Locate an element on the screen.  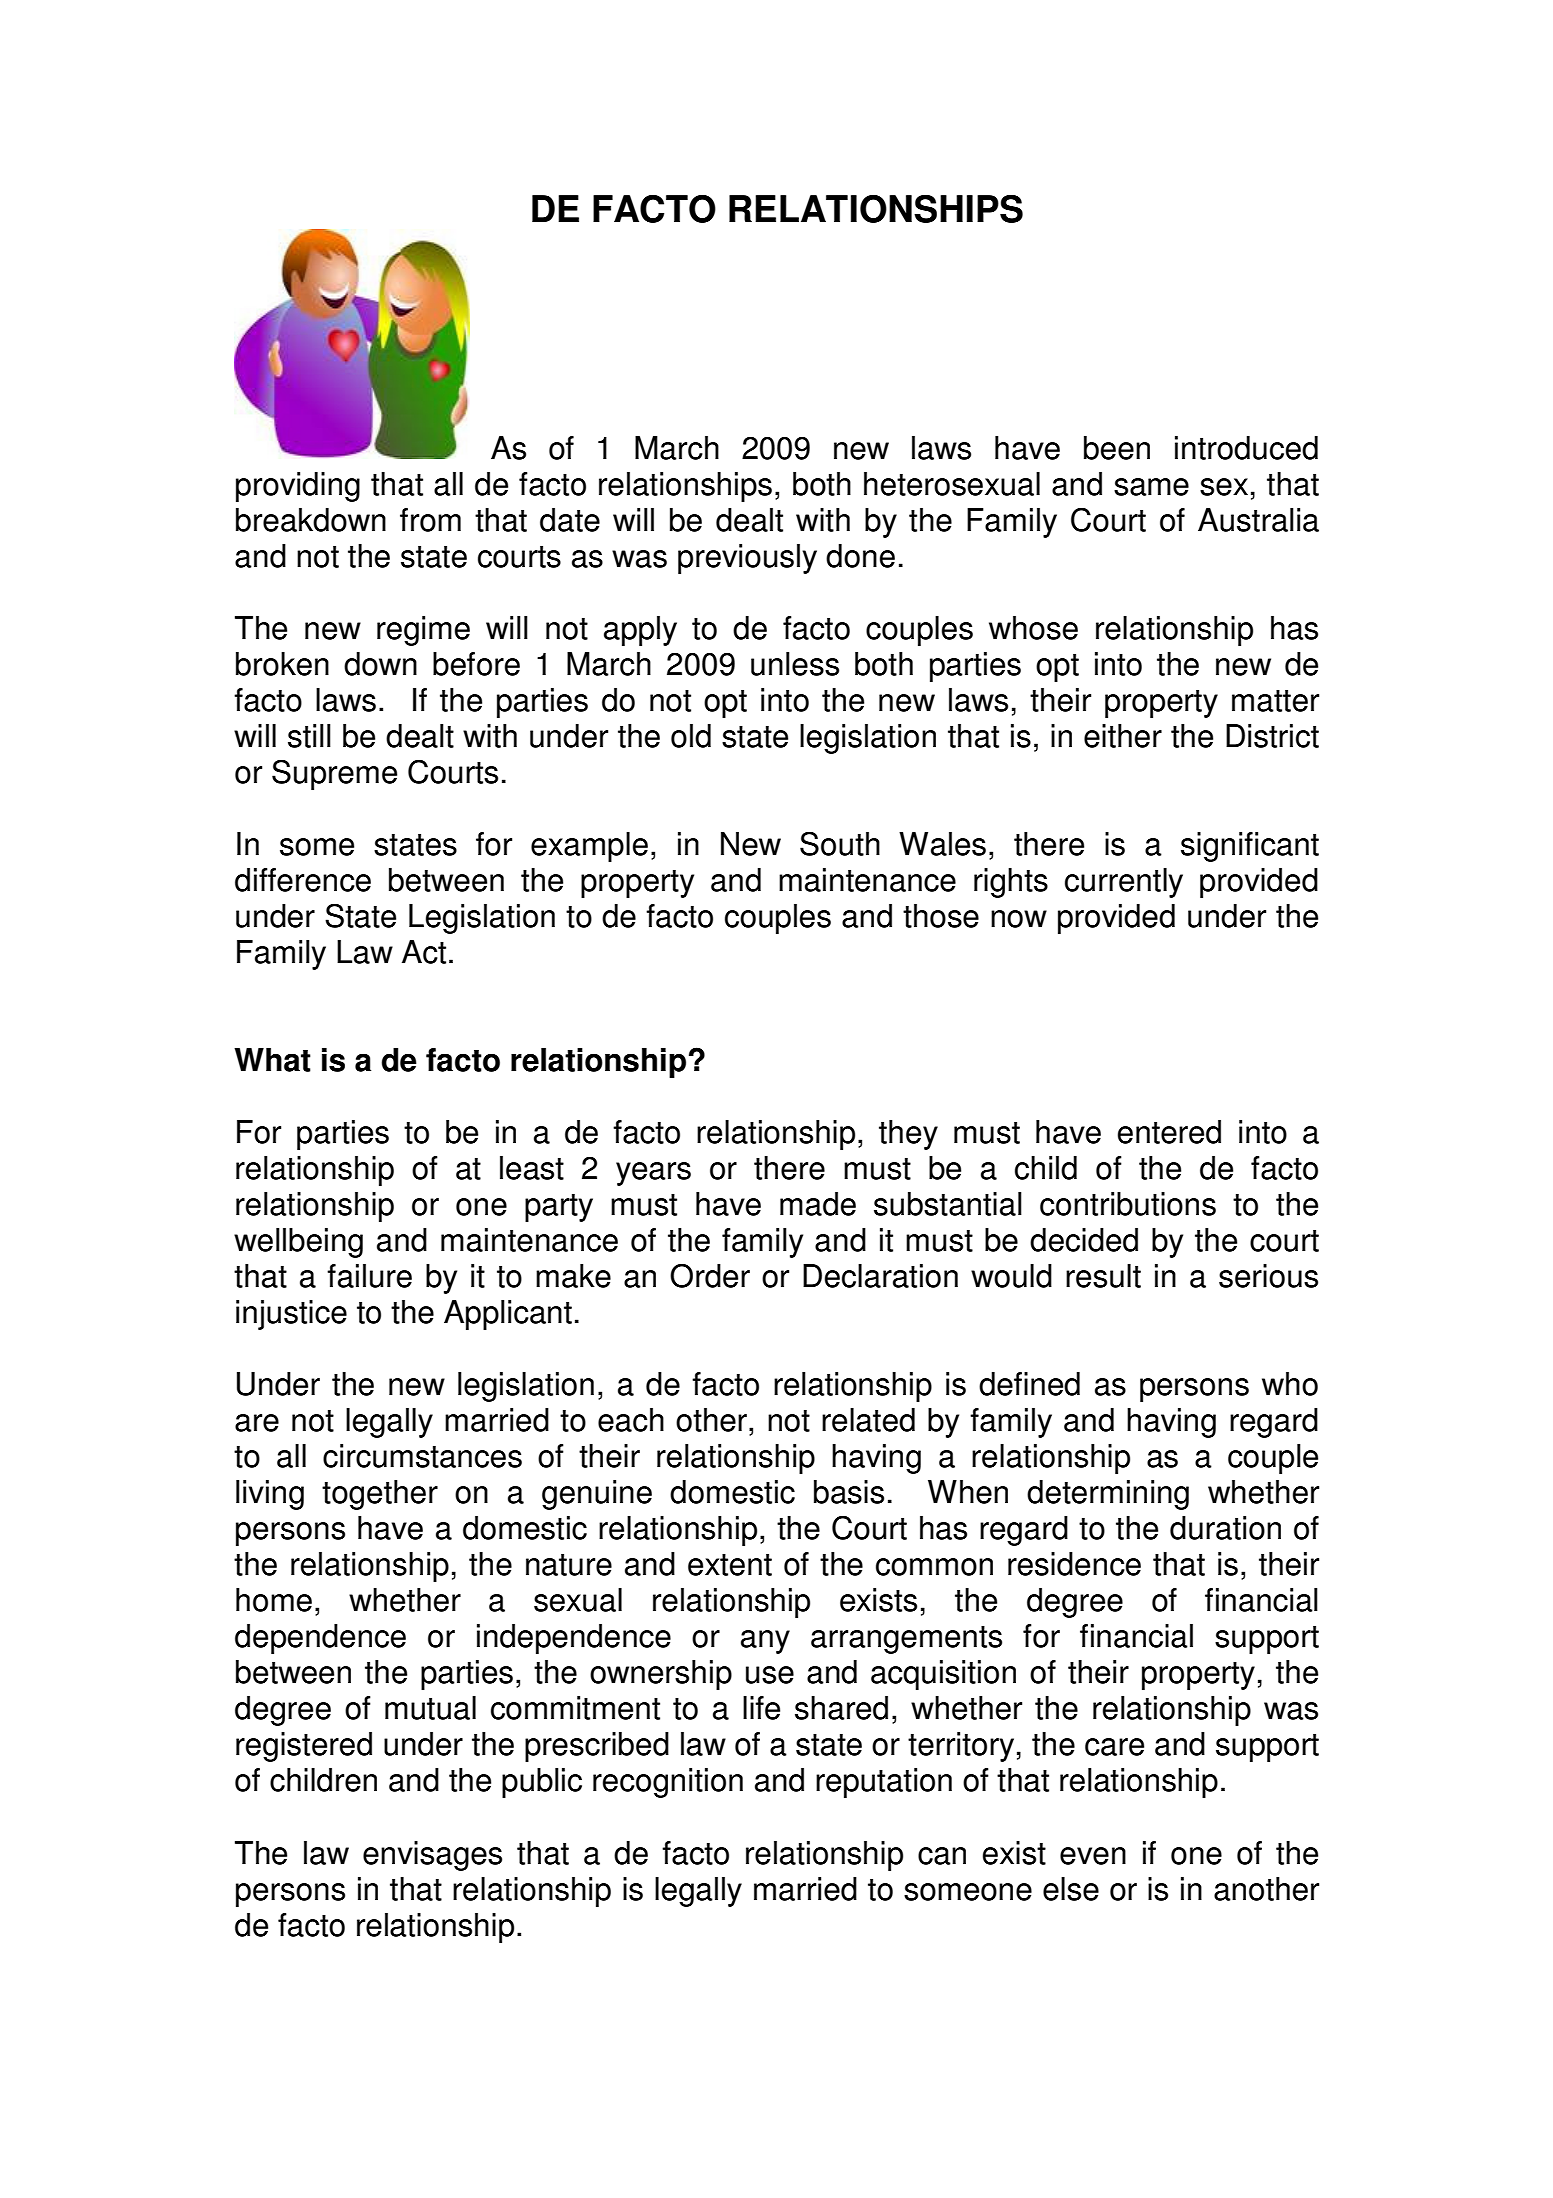
recognition is located at coordinates (668, 1783).
